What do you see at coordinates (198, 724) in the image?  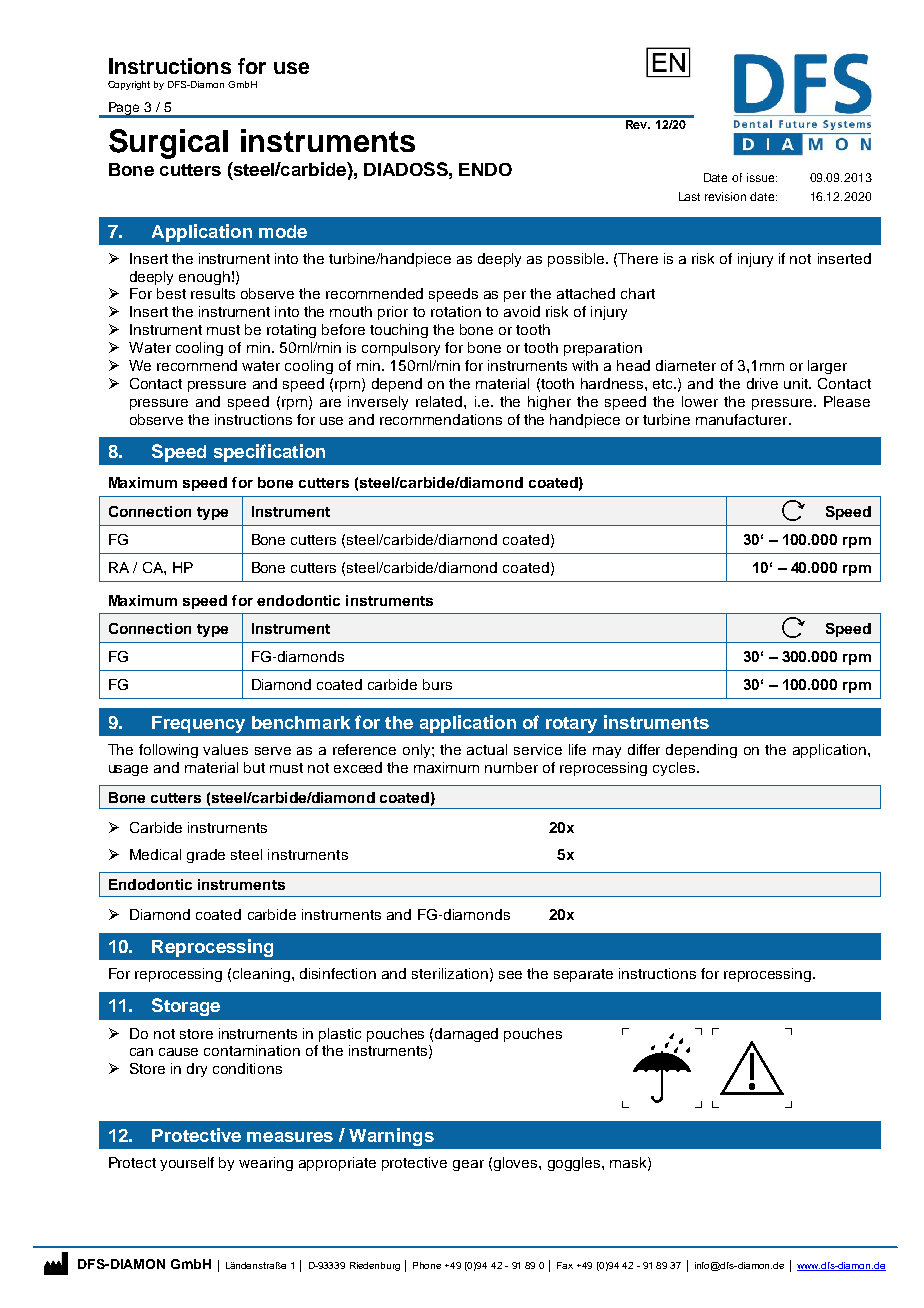 I see `Frequency` at bounding box center [198, 724].
